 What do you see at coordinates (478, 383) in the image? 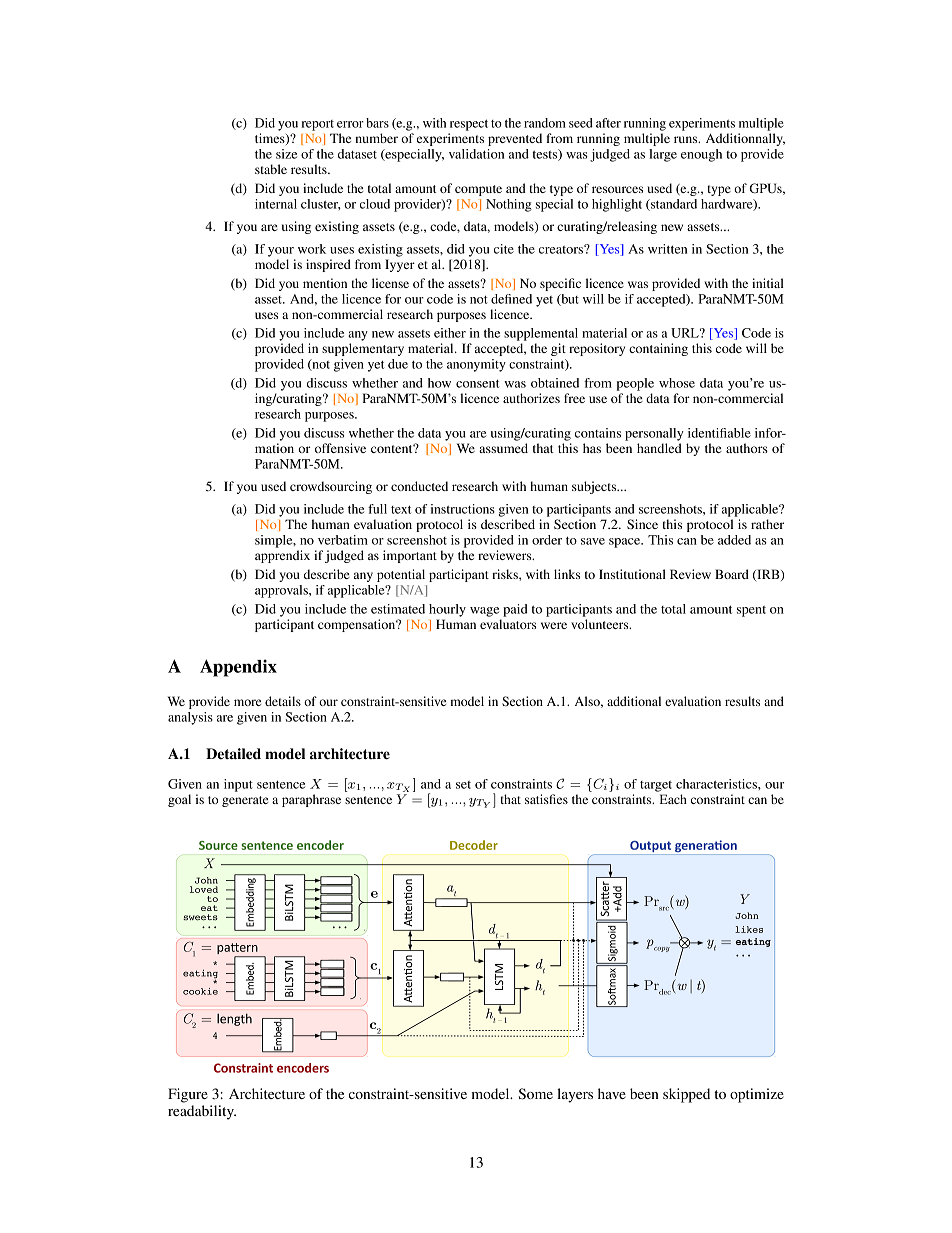
I see `consent` at bounding box center [478, 383].
